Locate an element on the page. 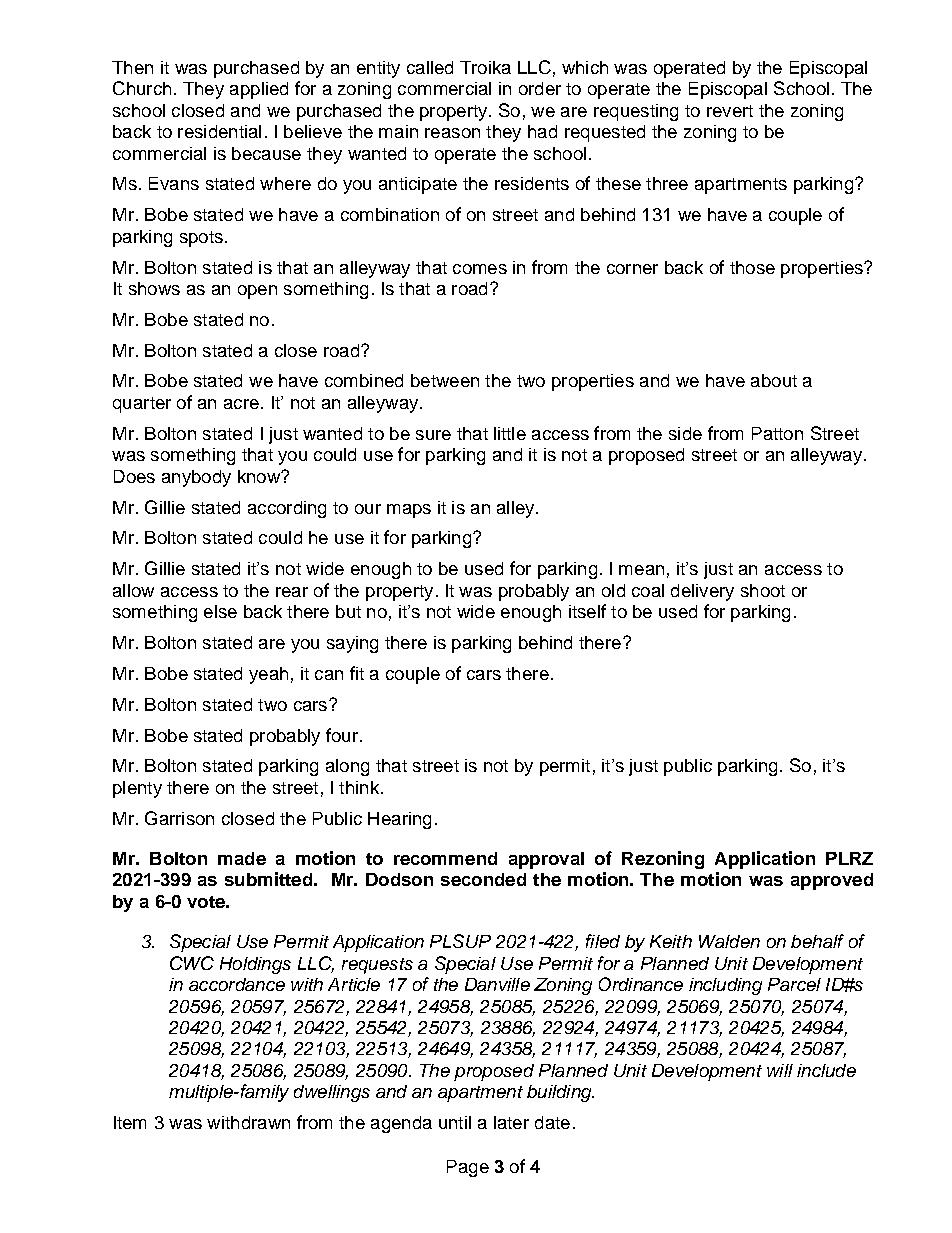 This page has height=1233, width=952. Troika is located at coordinates (485, 67).
